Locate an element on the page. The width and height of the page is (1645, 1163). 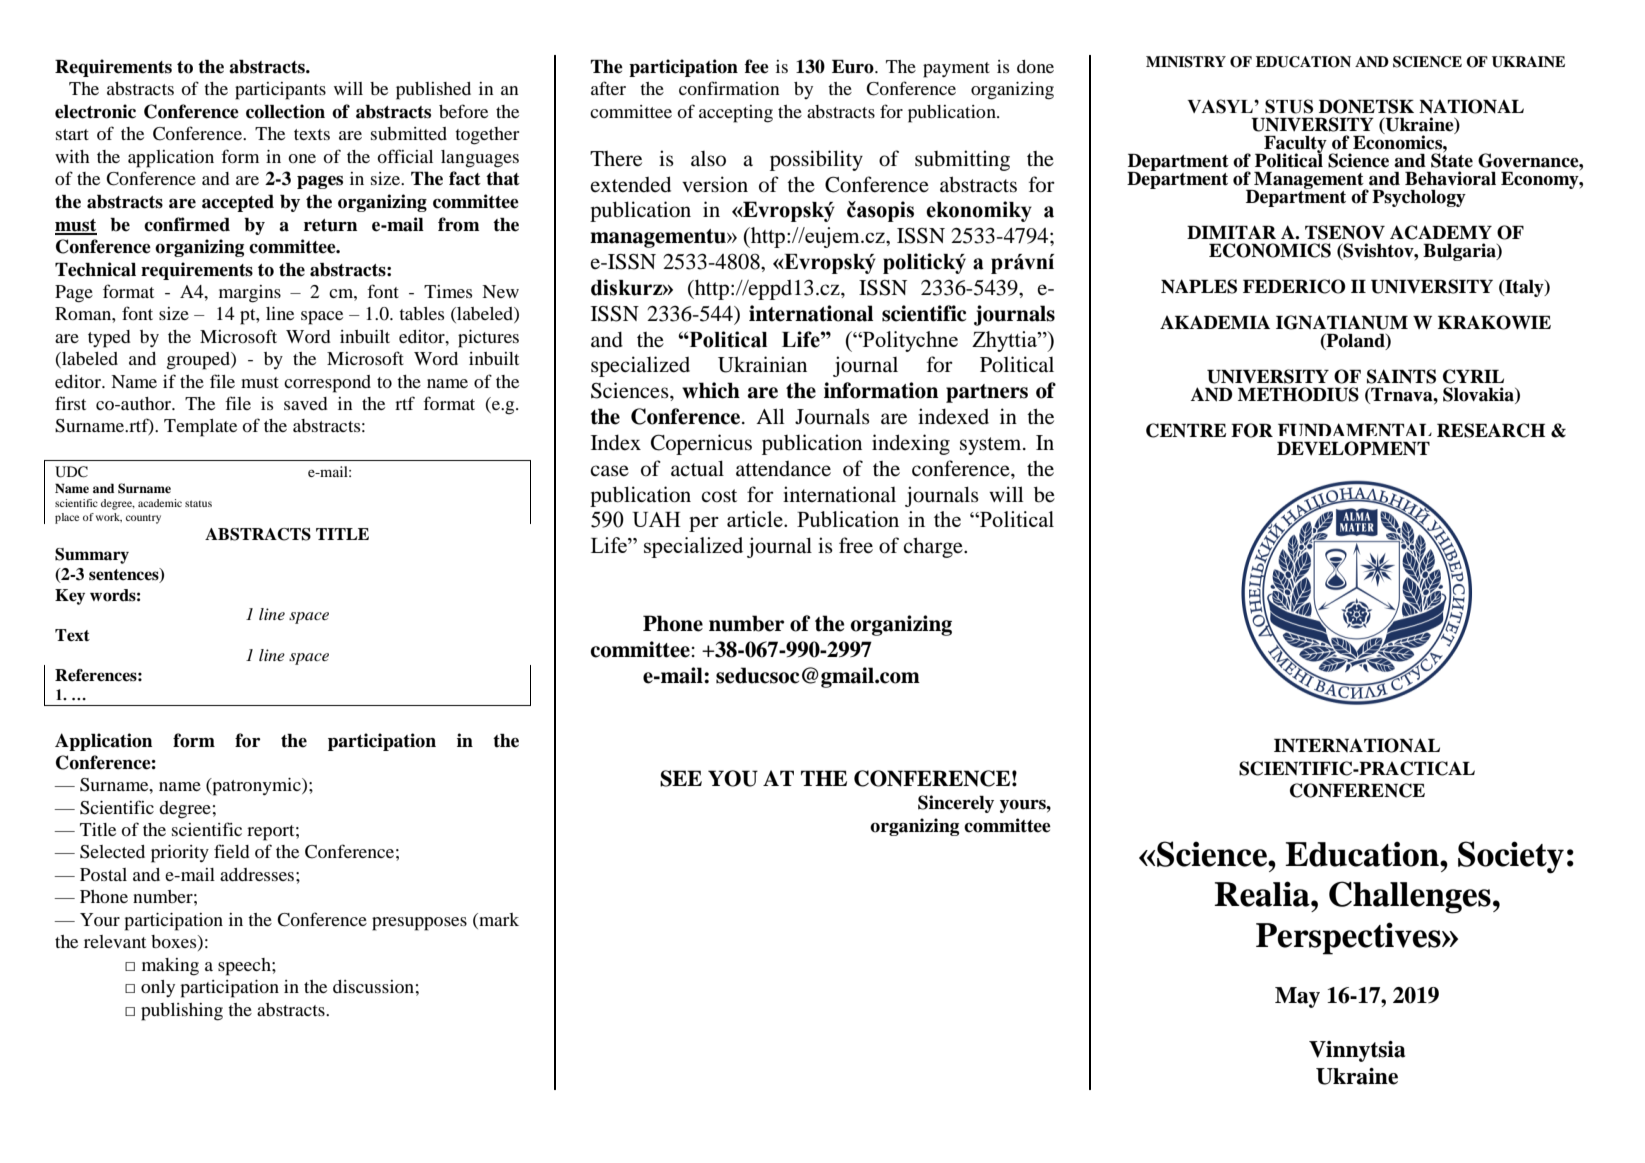
Society is located at coordinates (1511, 857).
